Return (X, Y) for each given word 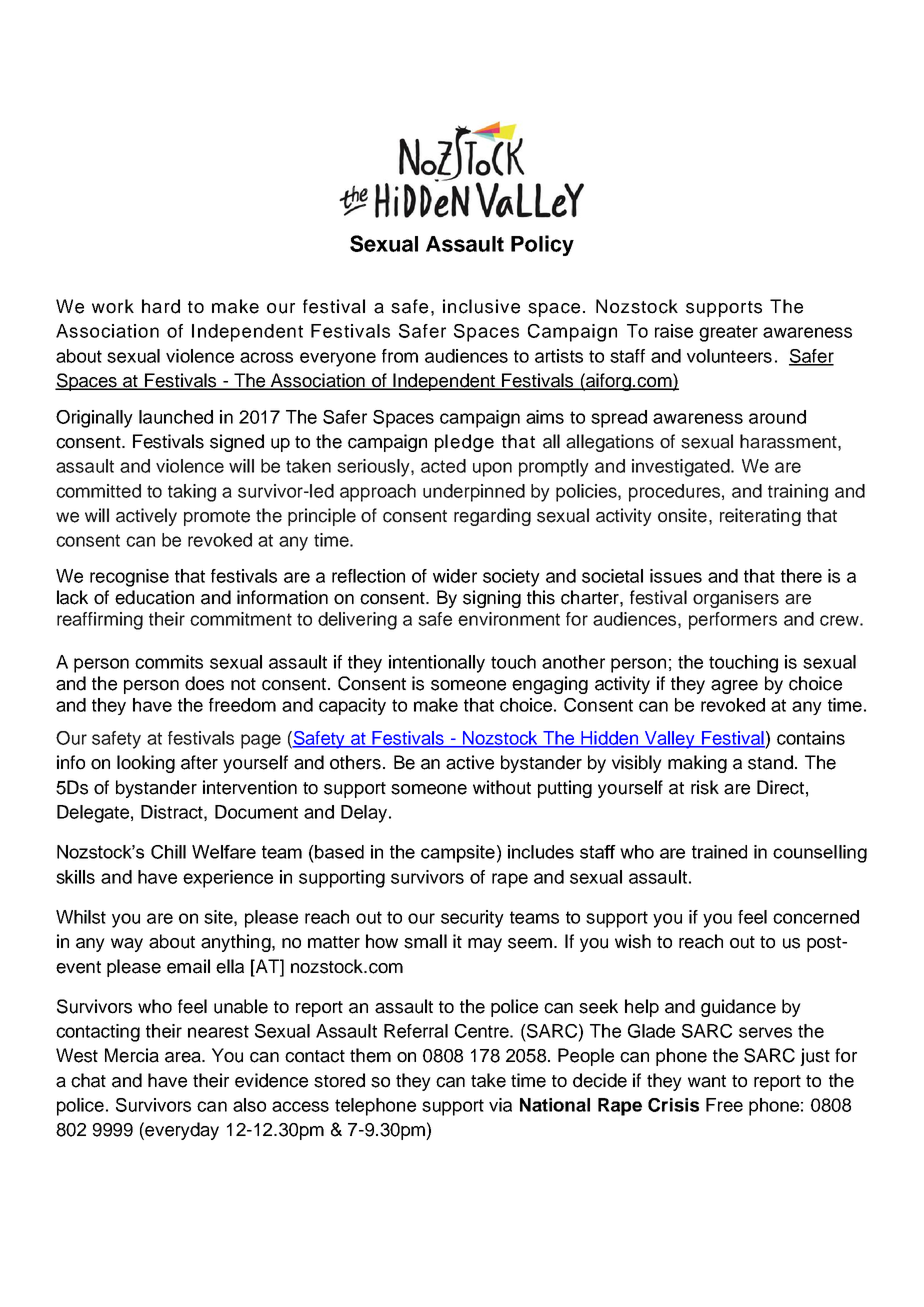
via (500, 1105)
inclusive (481, 306)
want (707, 1081)
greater (728, 333)
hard (161, 306)
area (184, 1057)
